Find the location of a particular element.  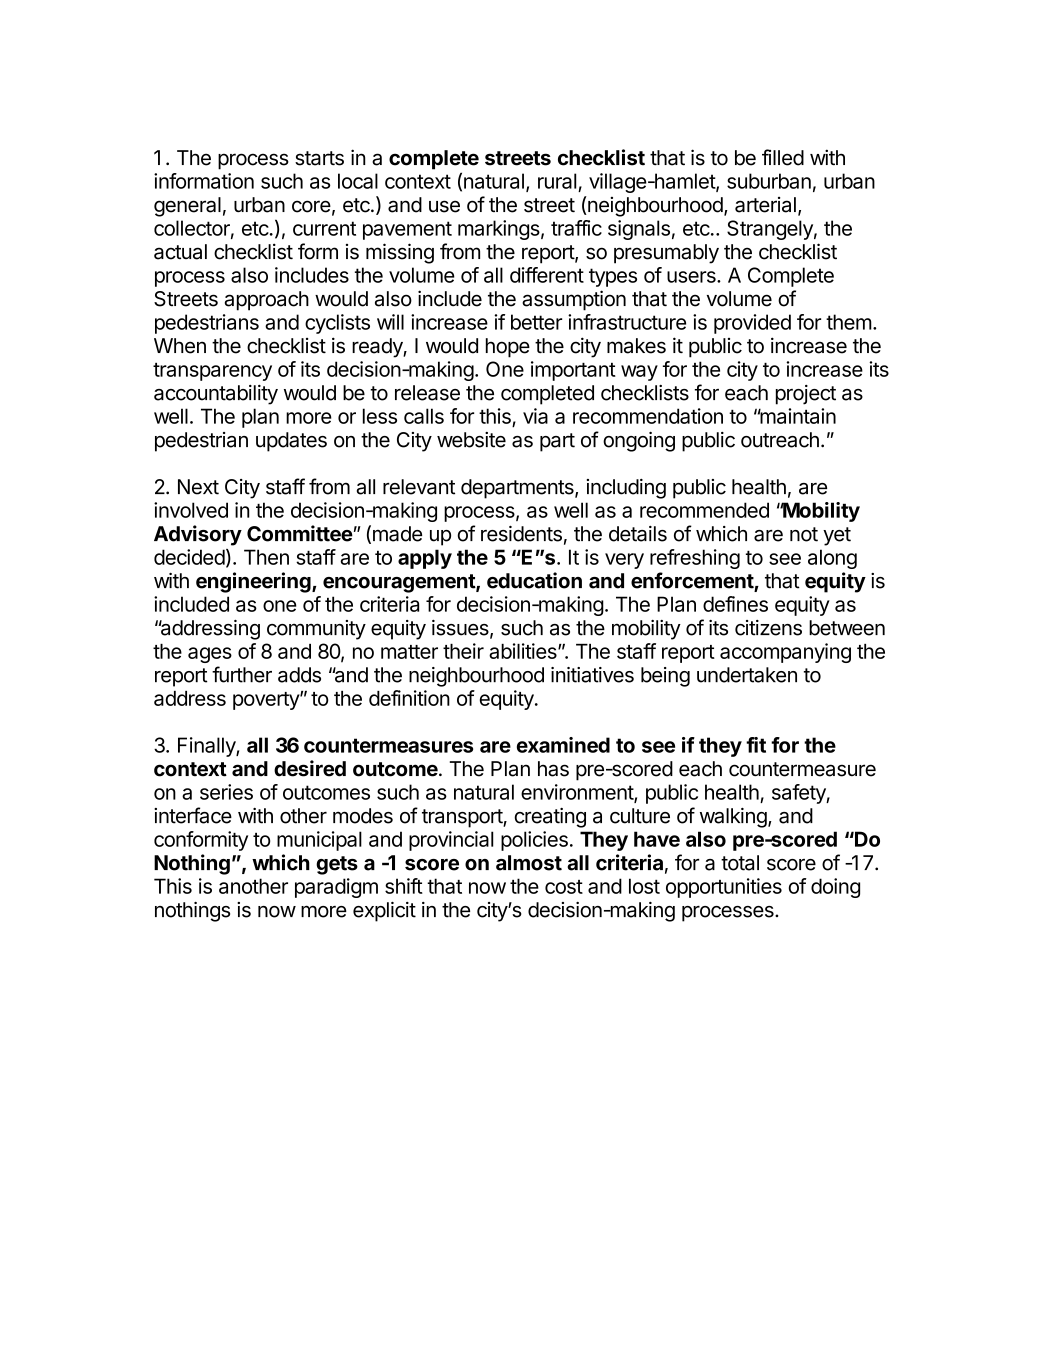

filled is located at coordinates (783, 157).
